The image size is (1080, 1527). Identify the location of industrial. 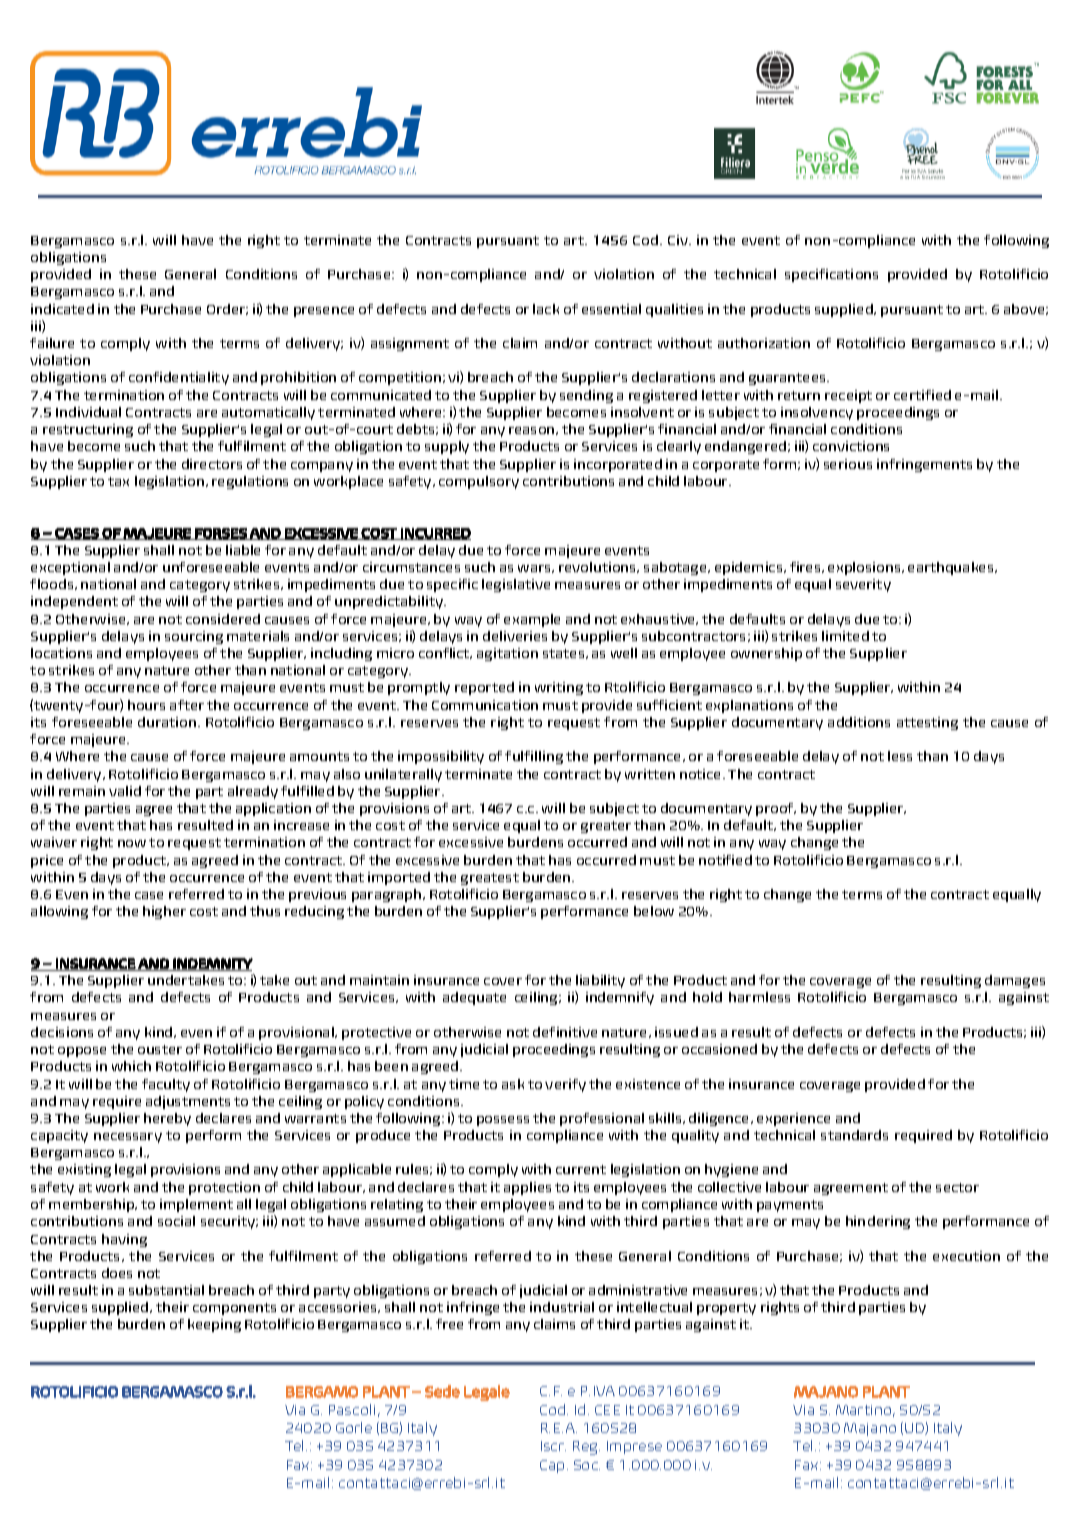
(562, 1307).
